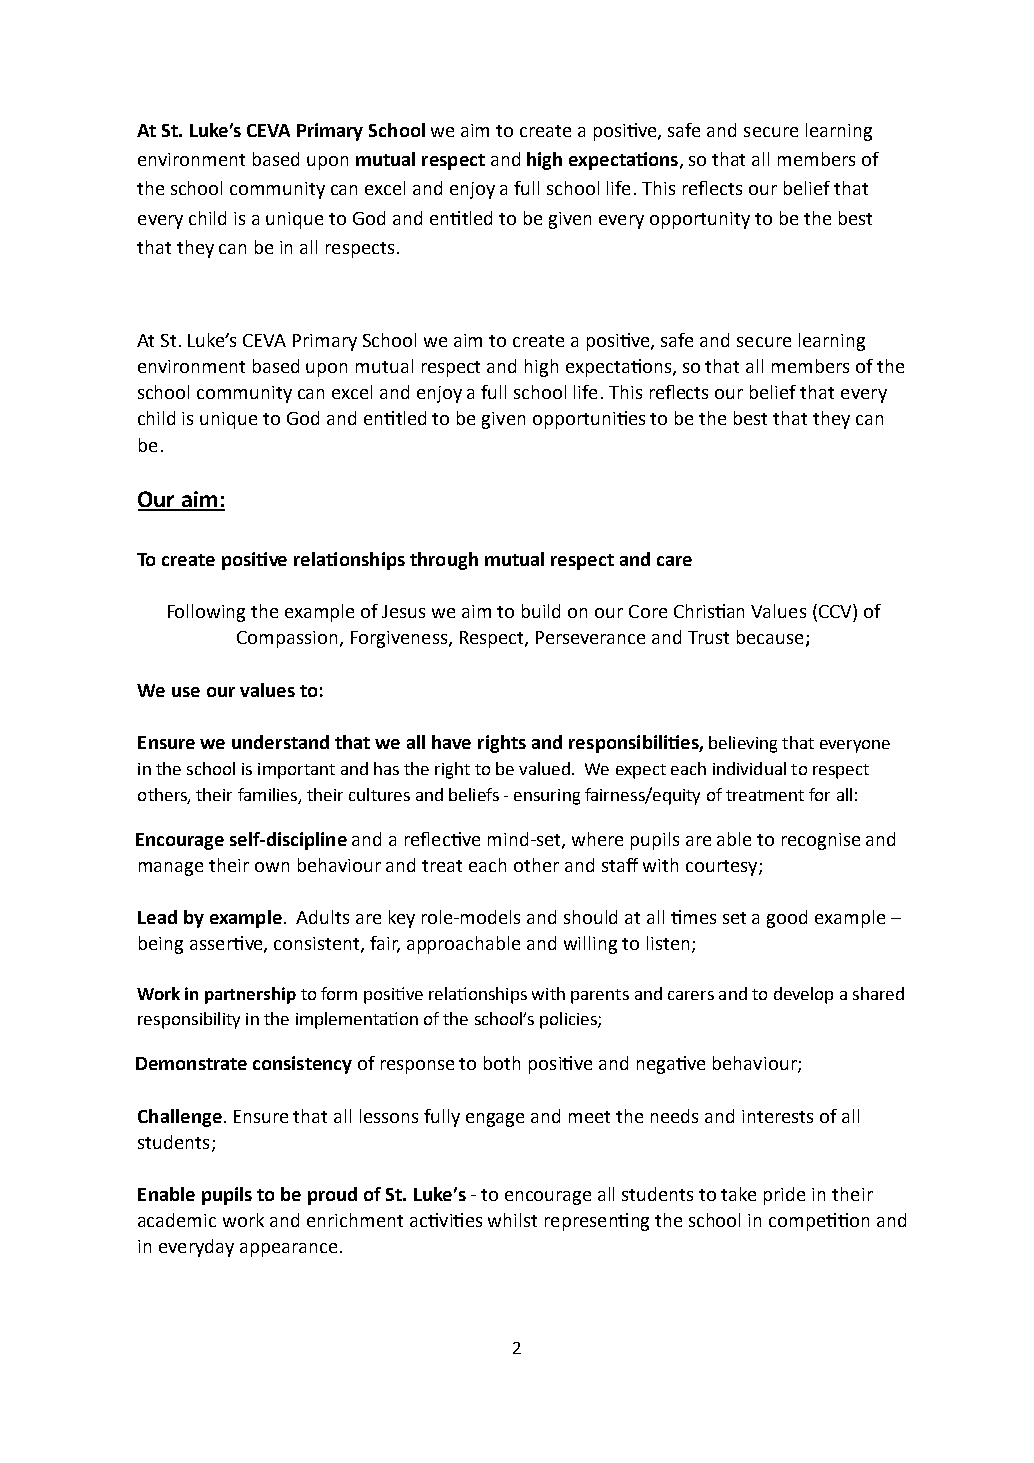 The image size is (1034, 1463). I want to click on valued, so click(544, 768).
